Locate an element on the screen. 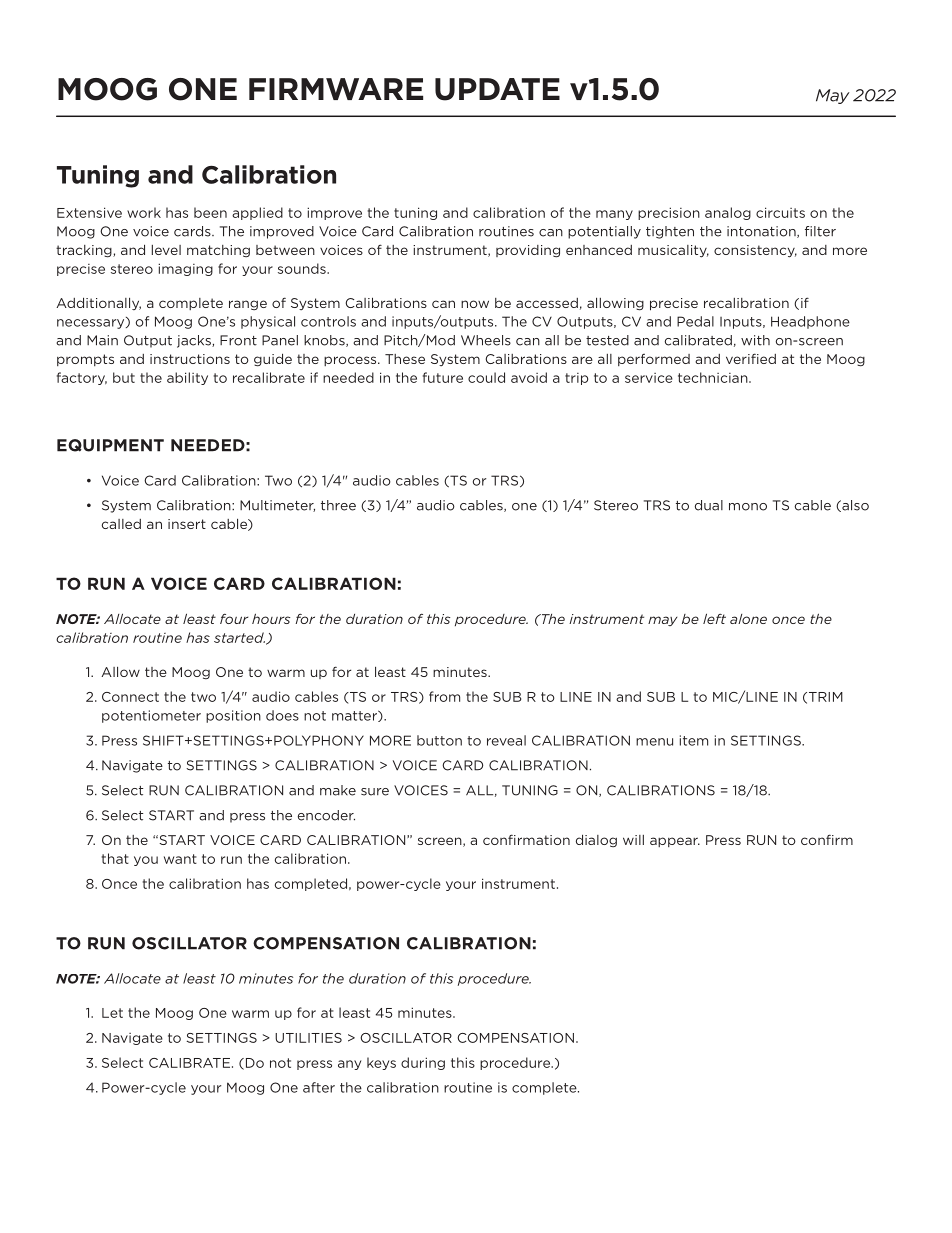 The image size is (952, 1233). item is located at coordinates (694, 740).
